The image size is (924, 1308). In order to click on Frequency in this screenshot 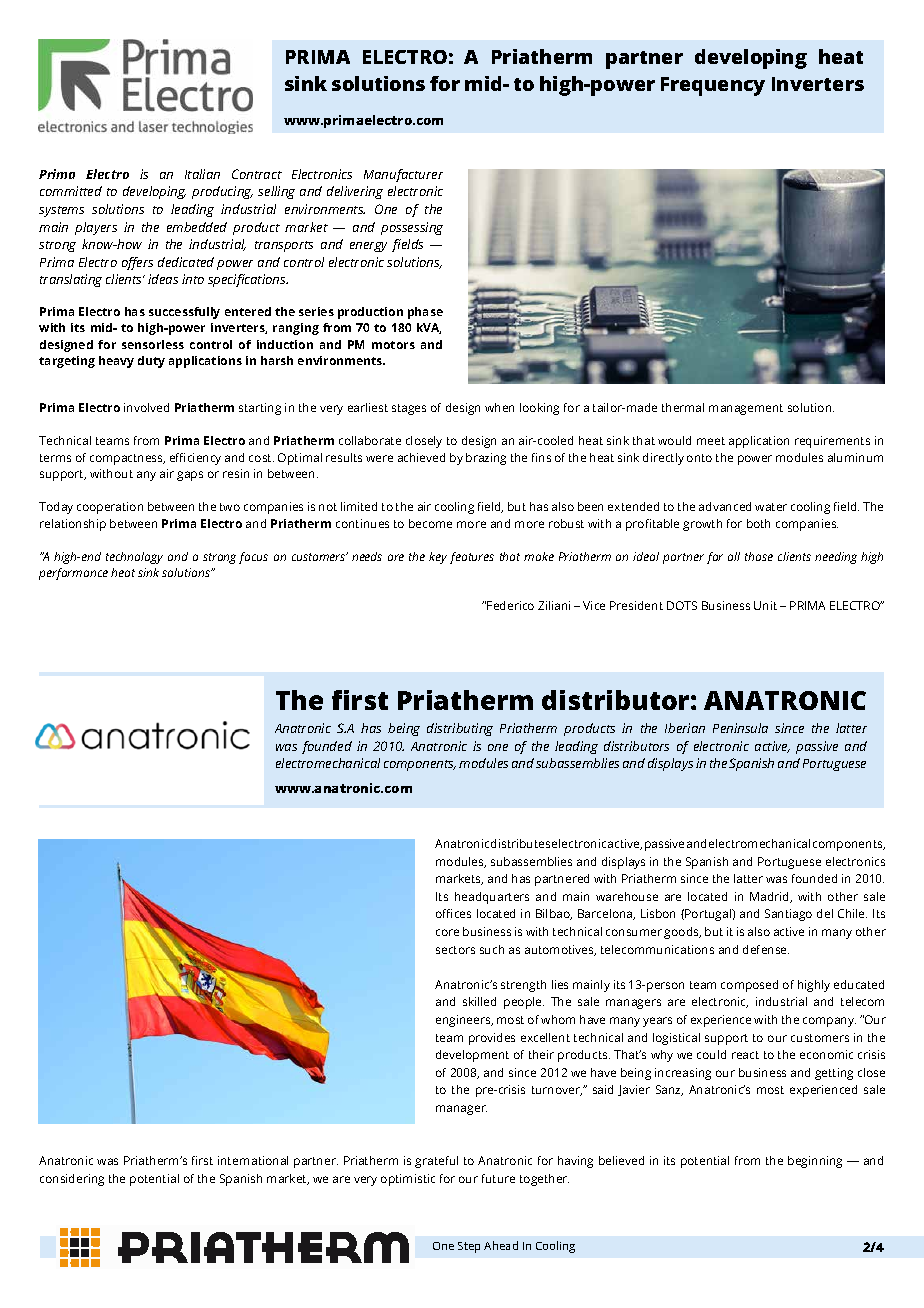, I will do `click(713, 86)`.
